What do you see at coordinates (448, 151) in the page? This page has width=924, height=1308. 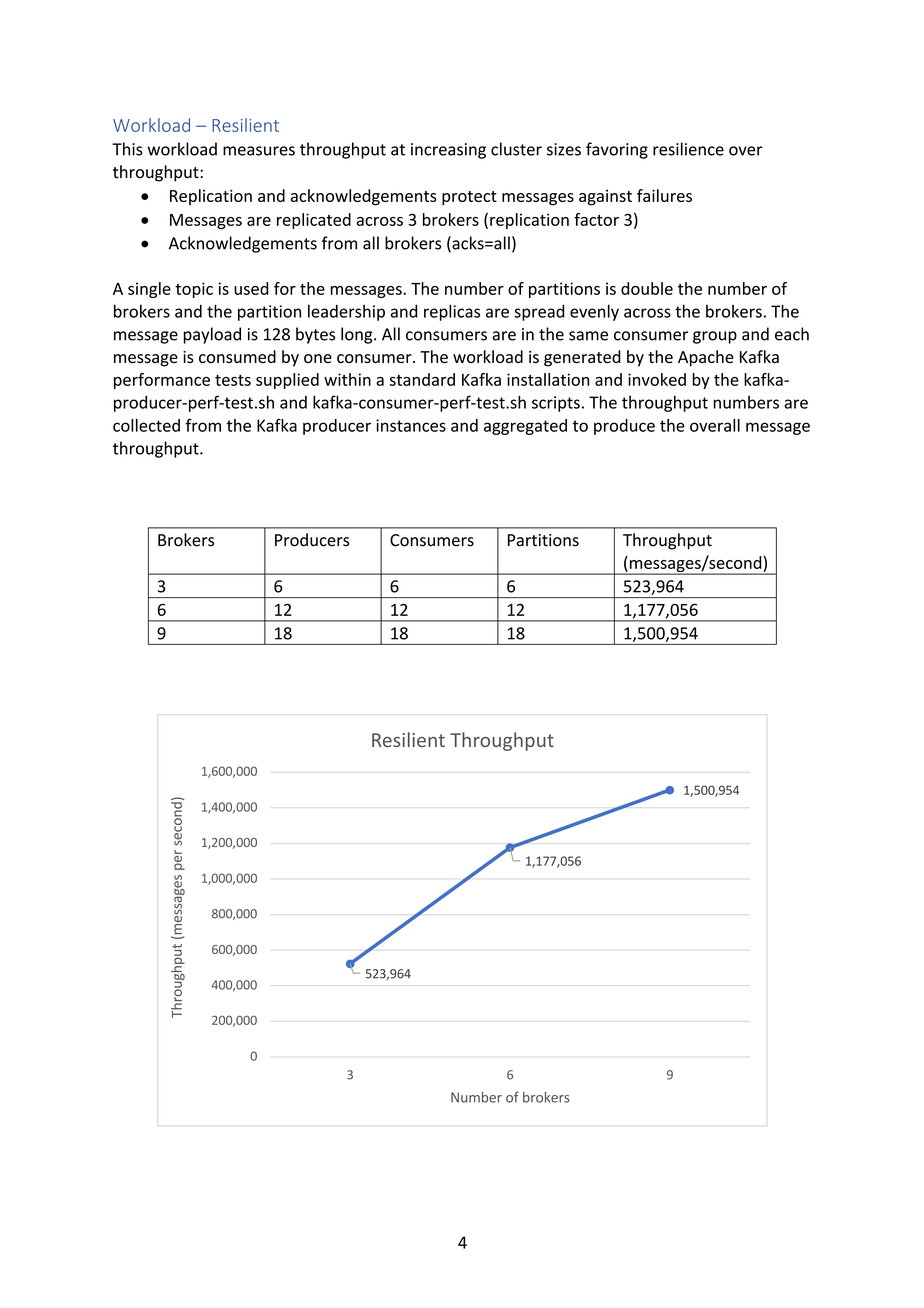 I see `increasing` at bounding box center [448, 151].
